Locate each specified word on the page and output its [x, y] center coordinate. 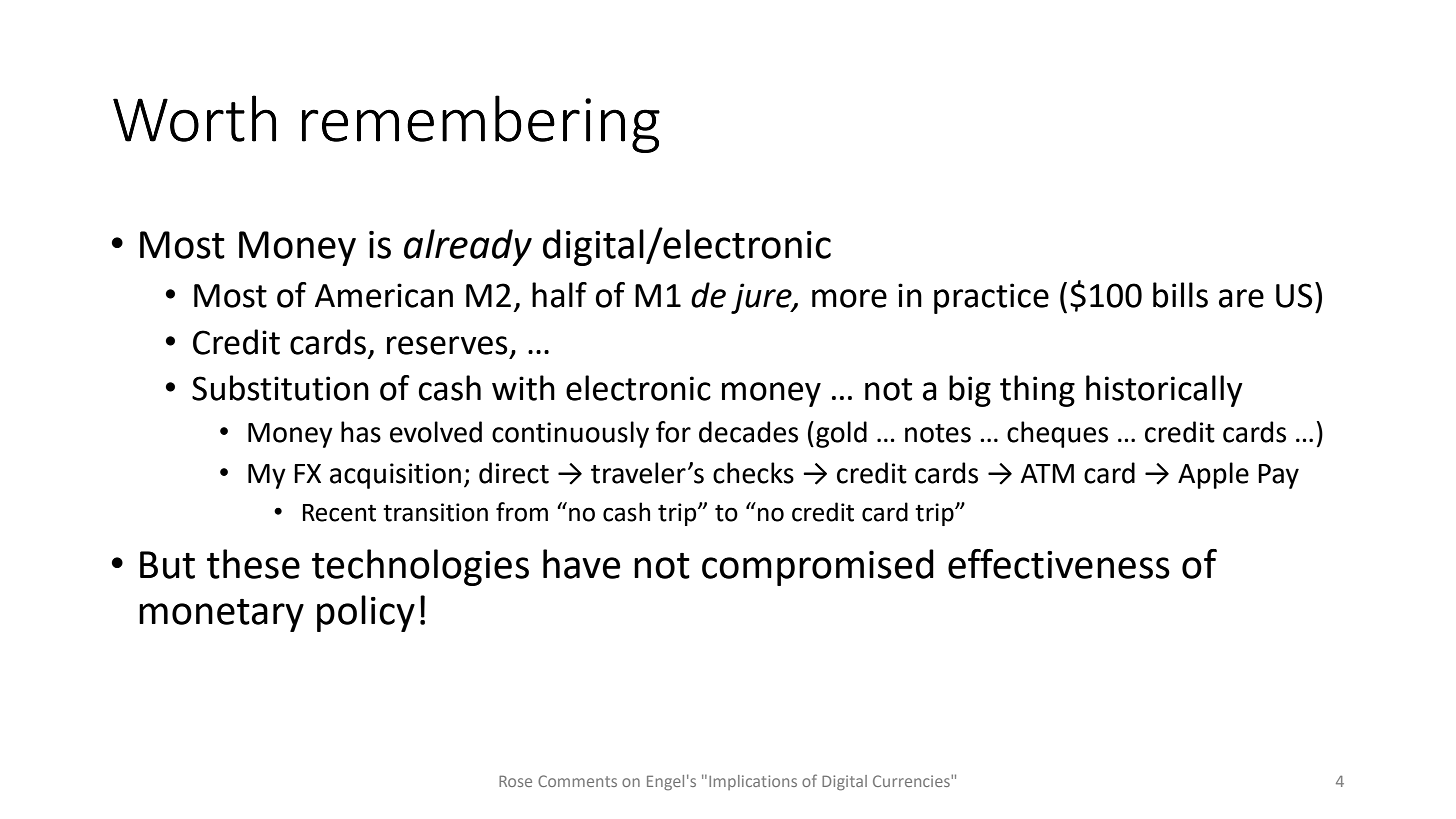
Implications [753, 782]
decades [748, 432]
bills [1180, 295]
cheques [1057, 434]
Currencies [912, 781]
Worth [194, 118]
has [361, 432]
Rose [515, 781]
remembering [481, 124]
